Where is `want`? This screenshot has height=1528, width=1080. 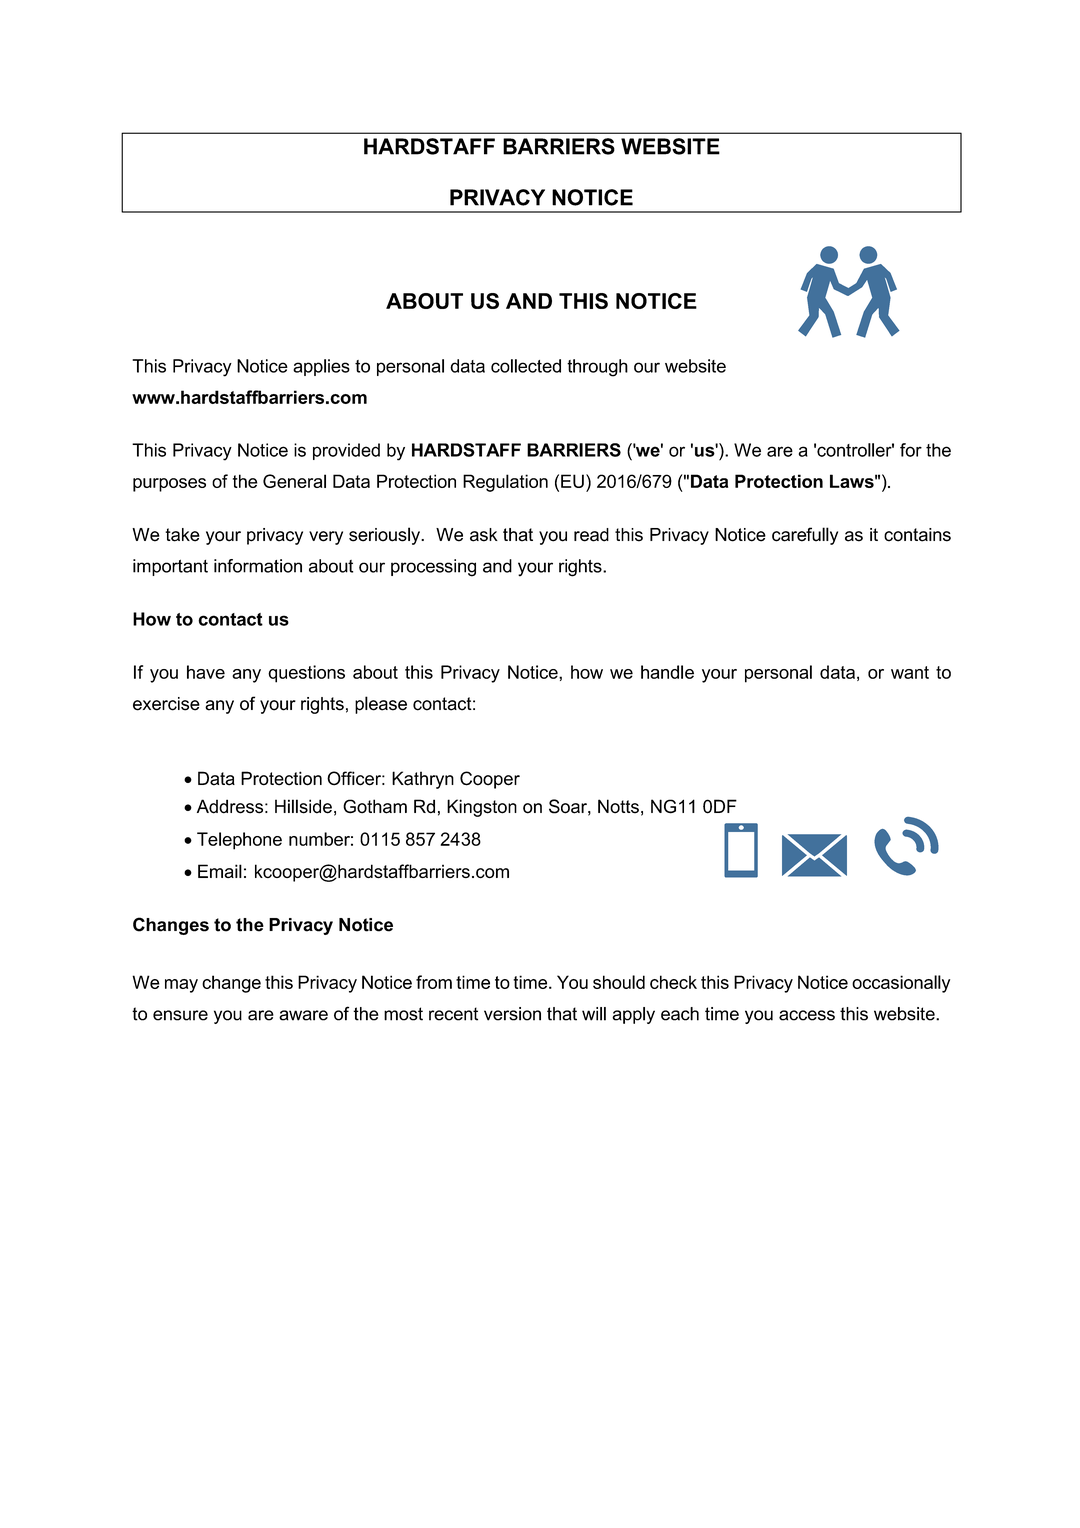
want is located at coordinates (910, 672).
